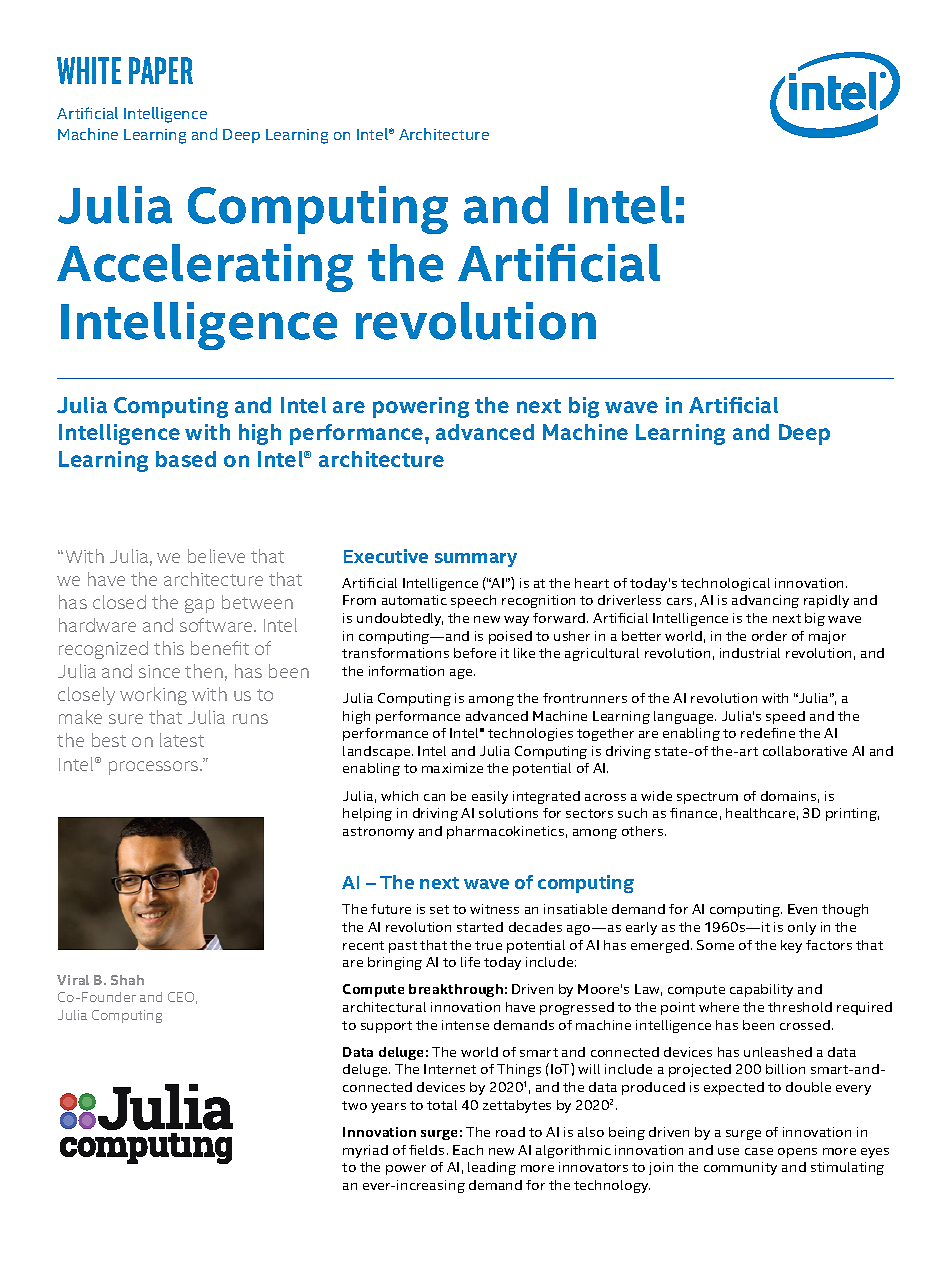  Describe the element at coordinates (155, 768) in the screenshot. I see `processors` at that location.
